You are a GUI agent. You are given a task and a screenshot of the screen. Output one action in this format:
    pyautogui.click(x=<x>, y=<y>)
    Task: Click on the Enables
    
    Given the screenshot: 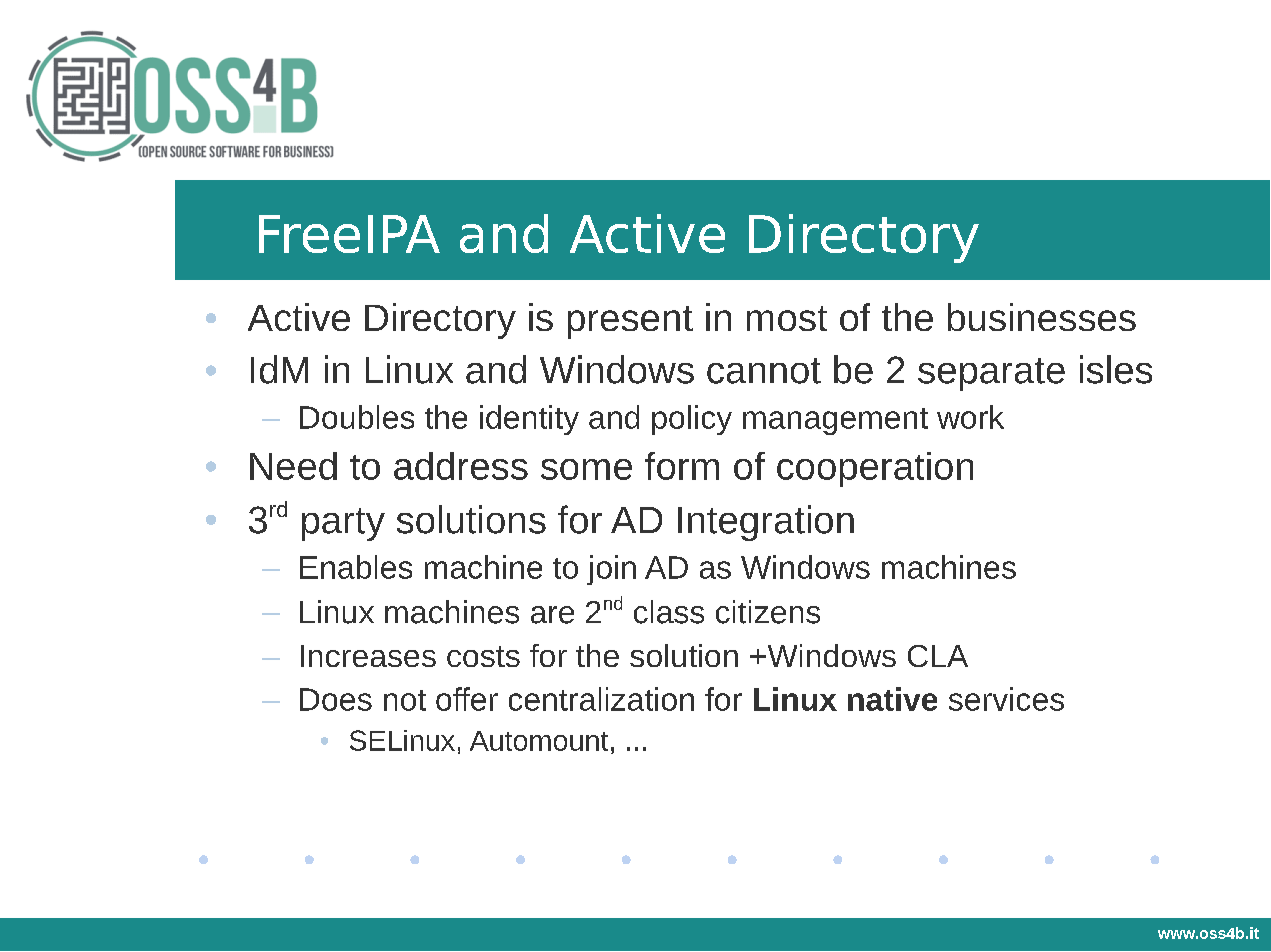 What is the action you would take?
    pyautogui.click(x=356, y=567)
